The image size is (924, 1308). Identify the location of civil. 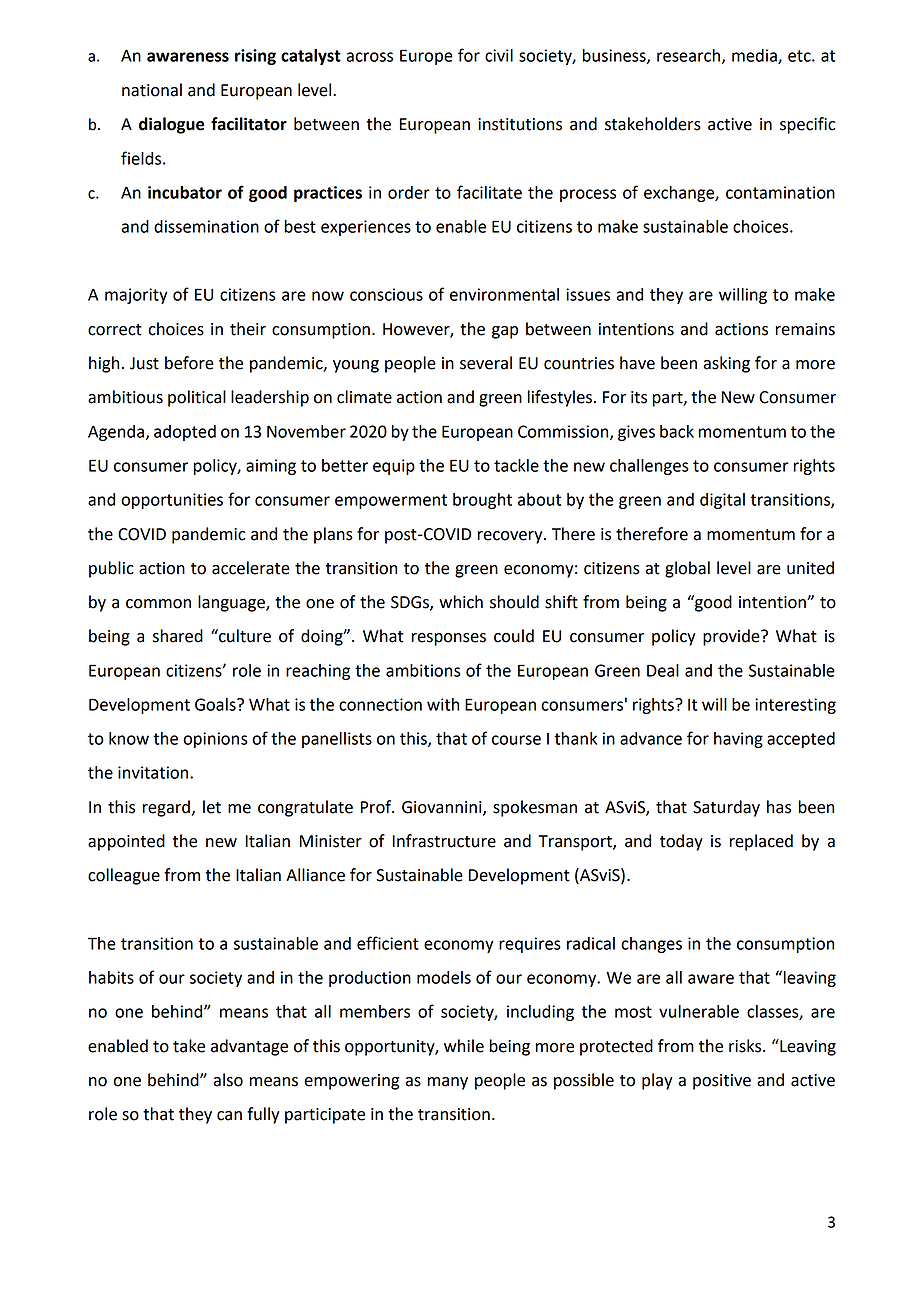
(499, 55).
